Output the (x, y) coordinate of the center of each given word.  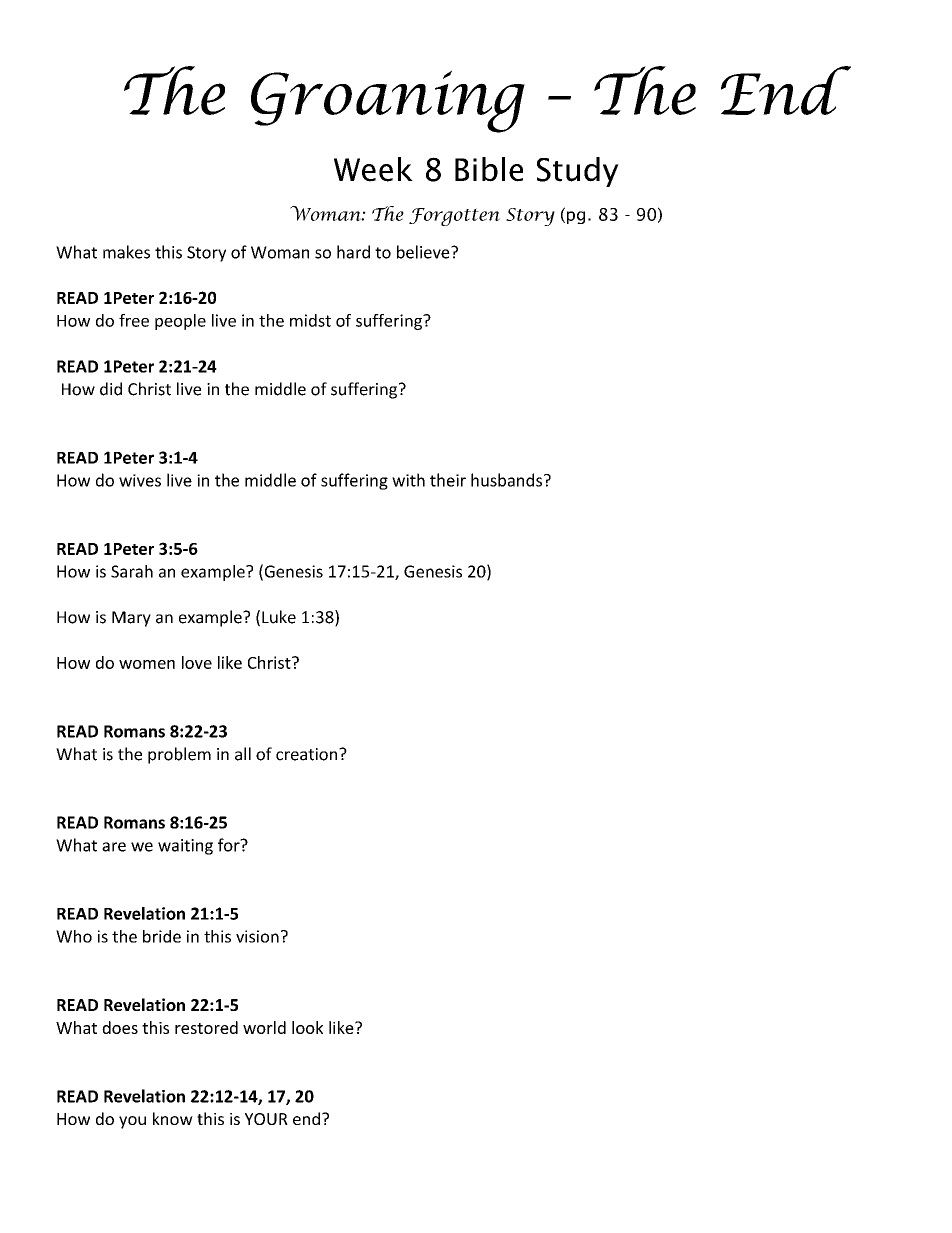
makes (126, 252)
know (173, 1118)
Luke (279, 617)
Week (373, 169)
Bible (489, 169)
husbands (508, 480)
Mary (131, 619)
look (307, 1027)
